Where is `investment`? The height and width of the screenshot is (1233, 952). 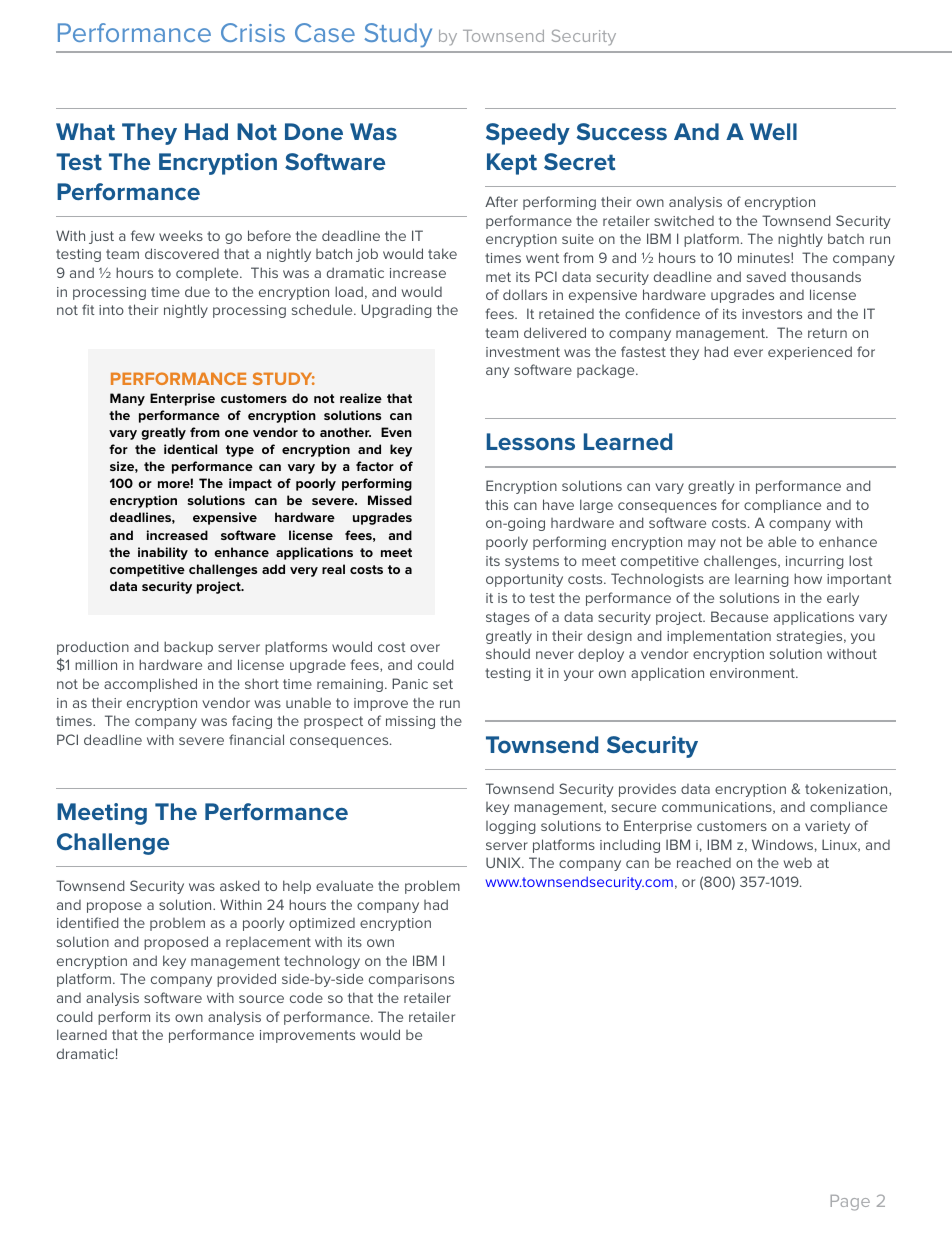 investment is located at coordinates (523, 352).
